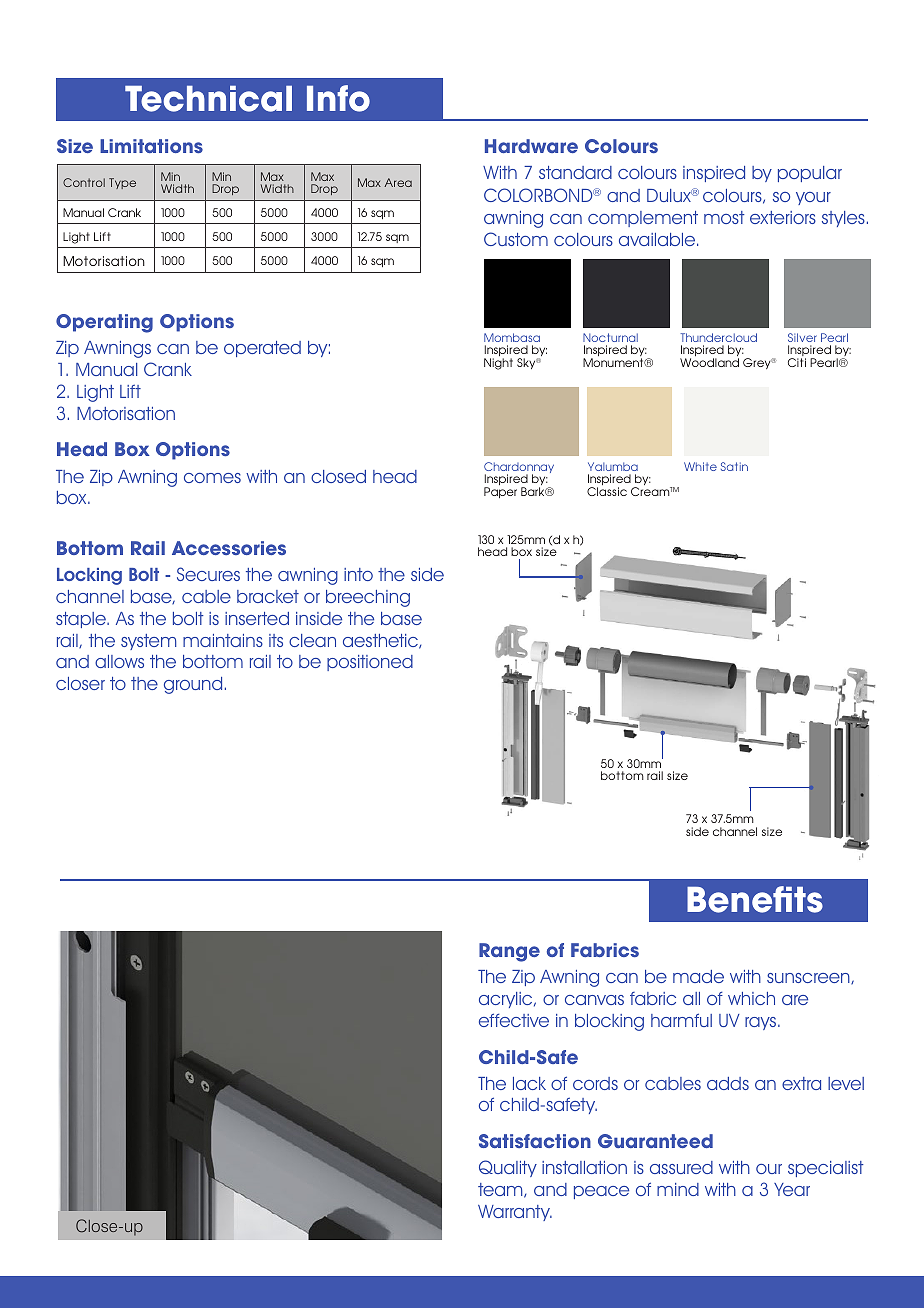 Image resolution: width=924 pixels, height=1308 pixels. Describe the element at coordinates (797, 362) in the image. I see `Citi` at that location.
